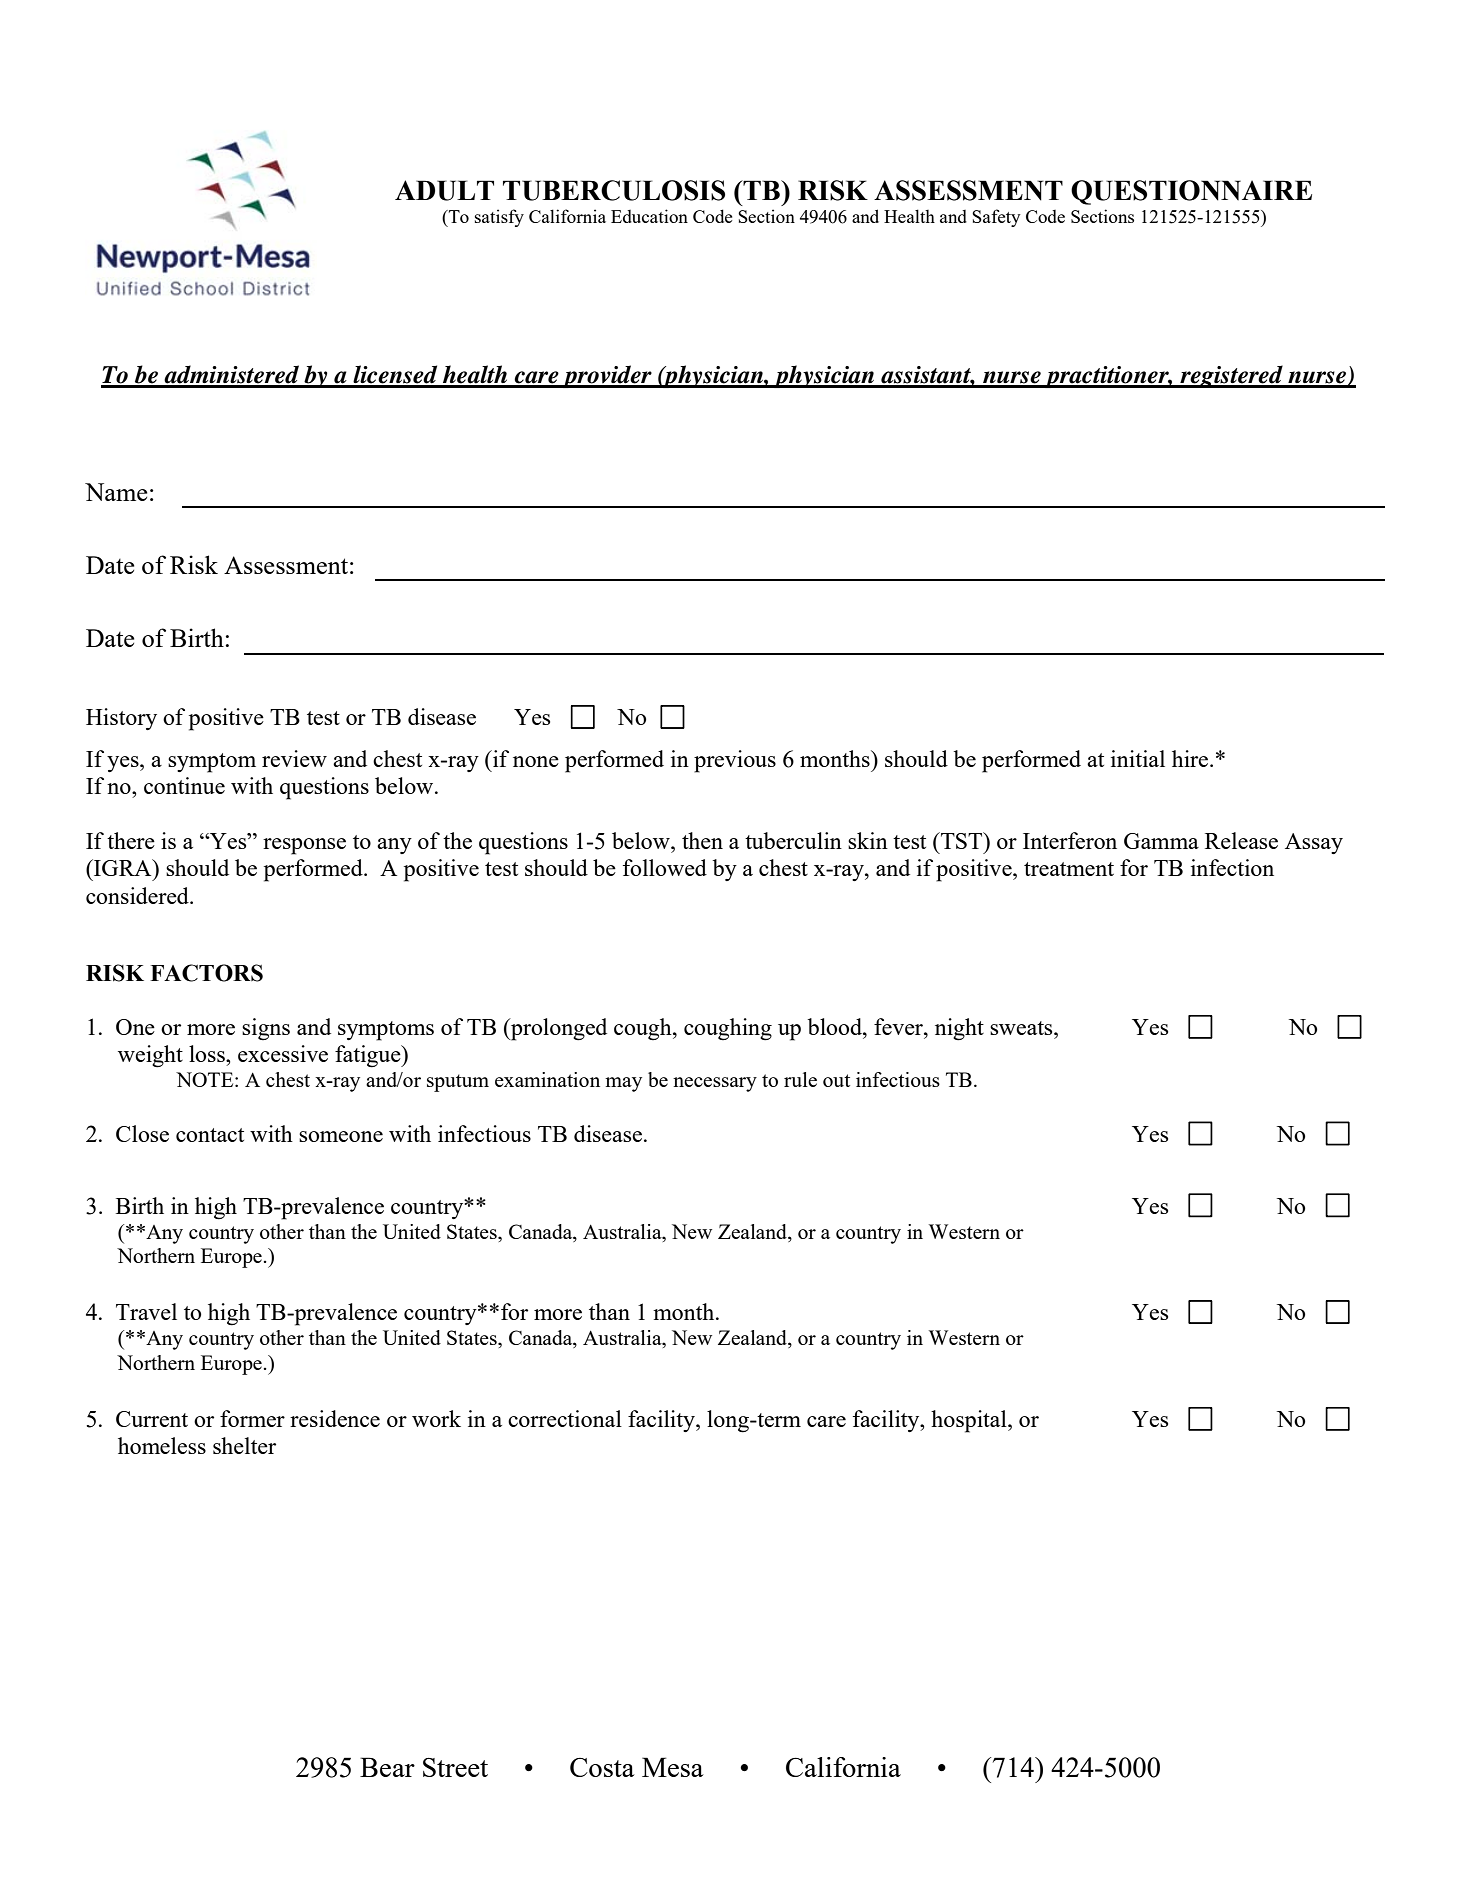 The image size is (1457, 1885). I want to click on Bear, so click(387, 1767).
